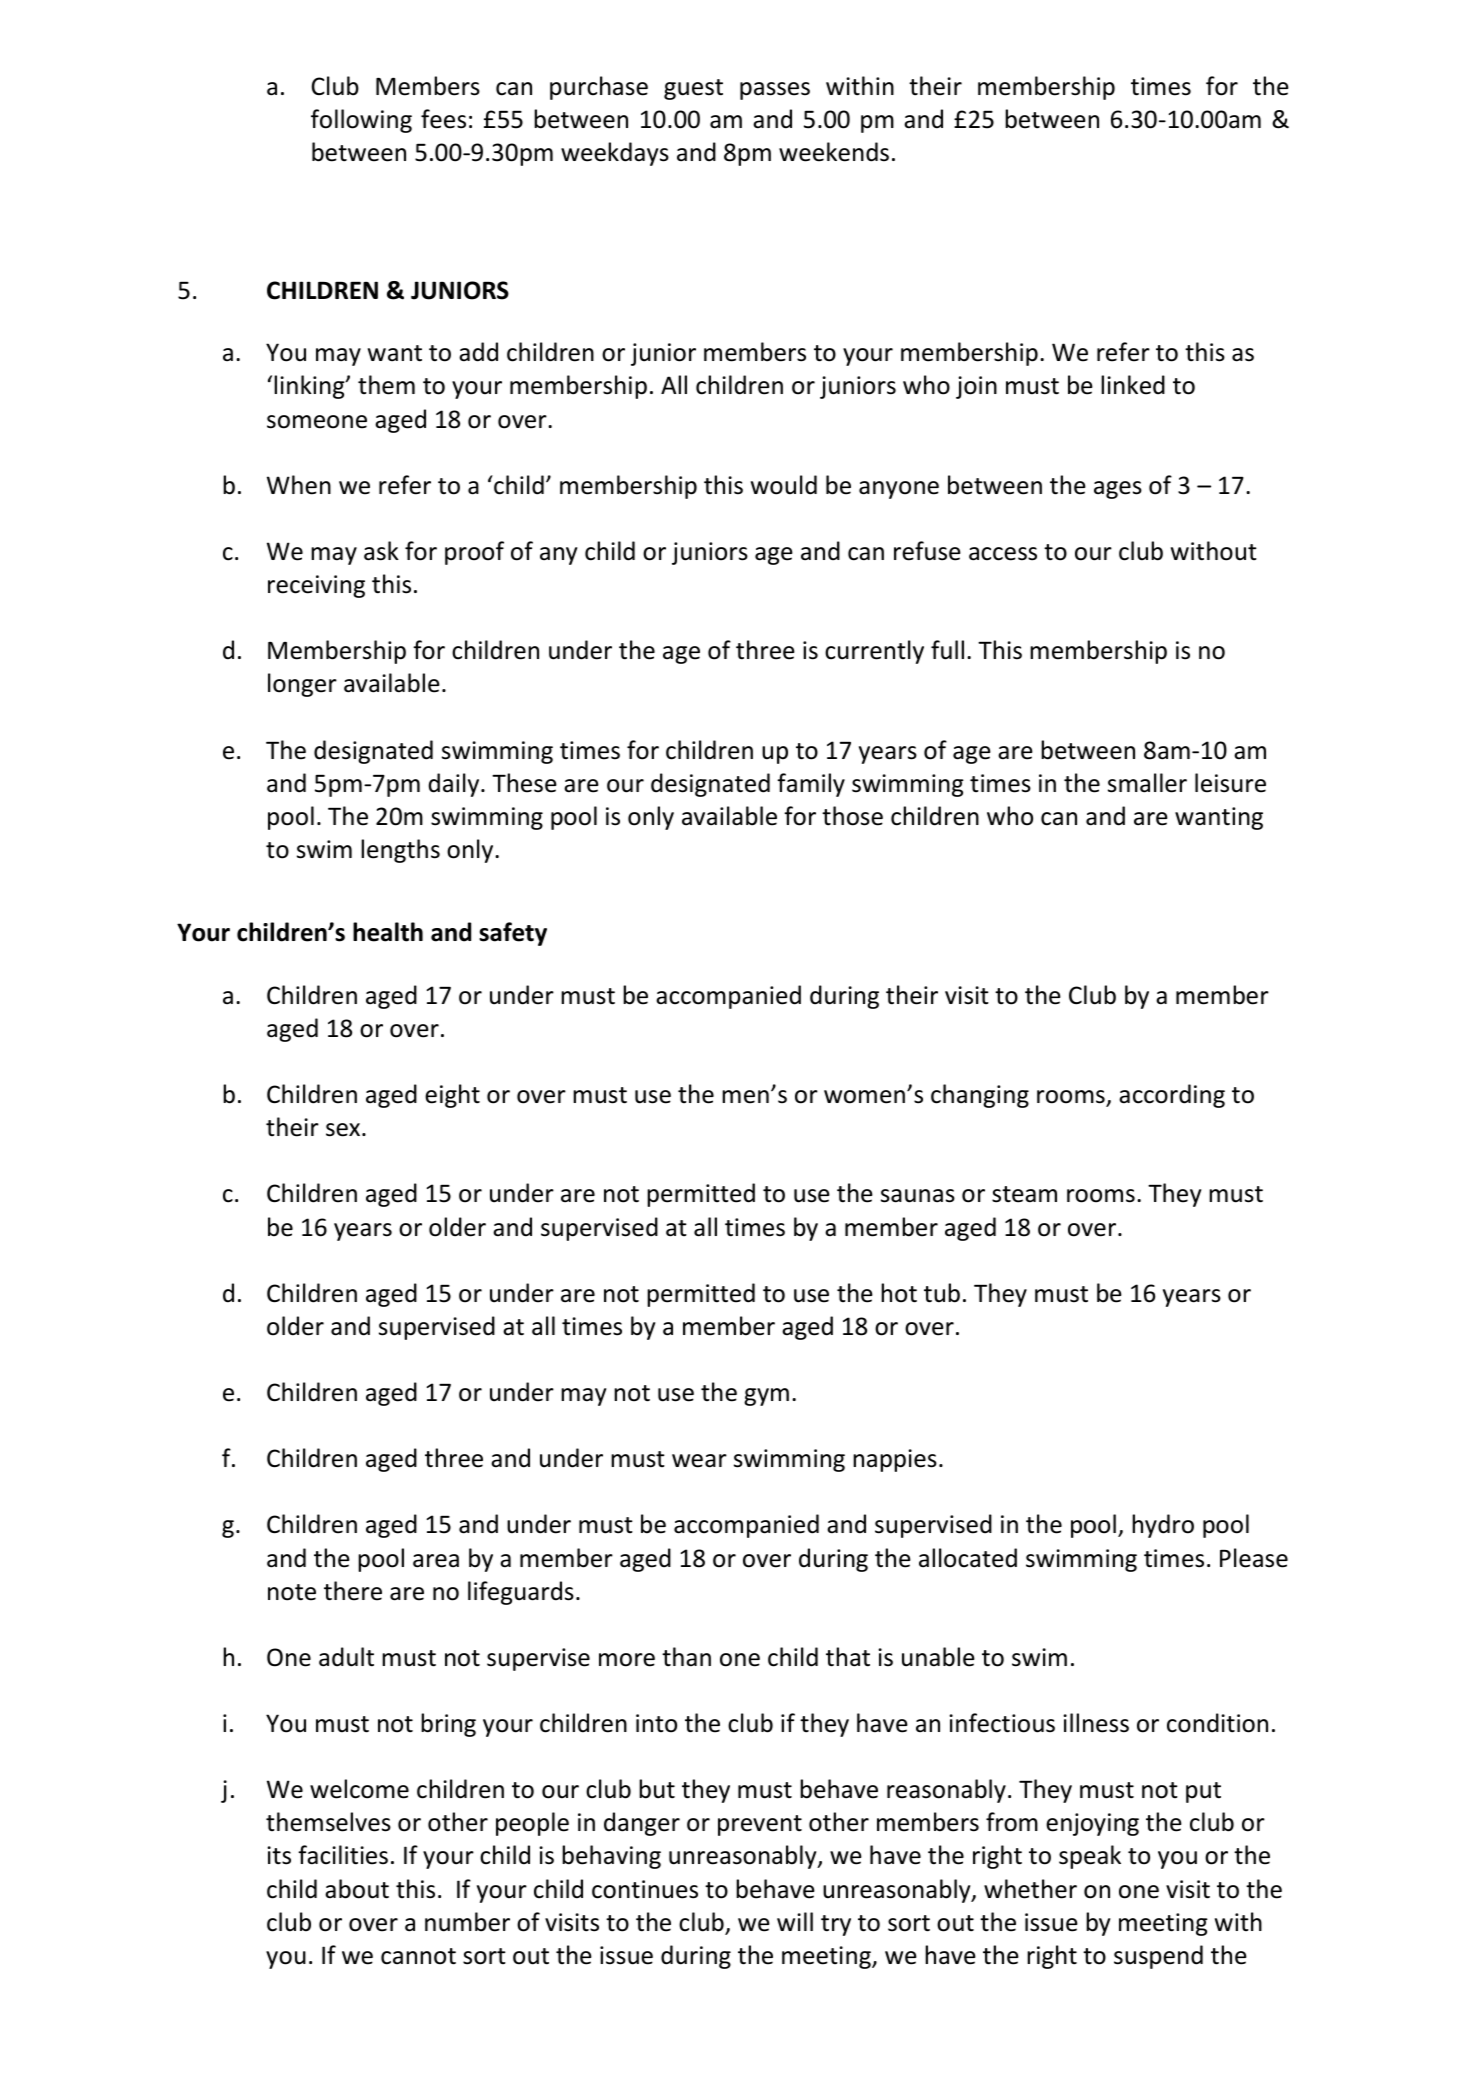 The image size is (1467, 2075). Describe the element at coordinates (381, 551) in the screenshot. I see `ask` at that location.
